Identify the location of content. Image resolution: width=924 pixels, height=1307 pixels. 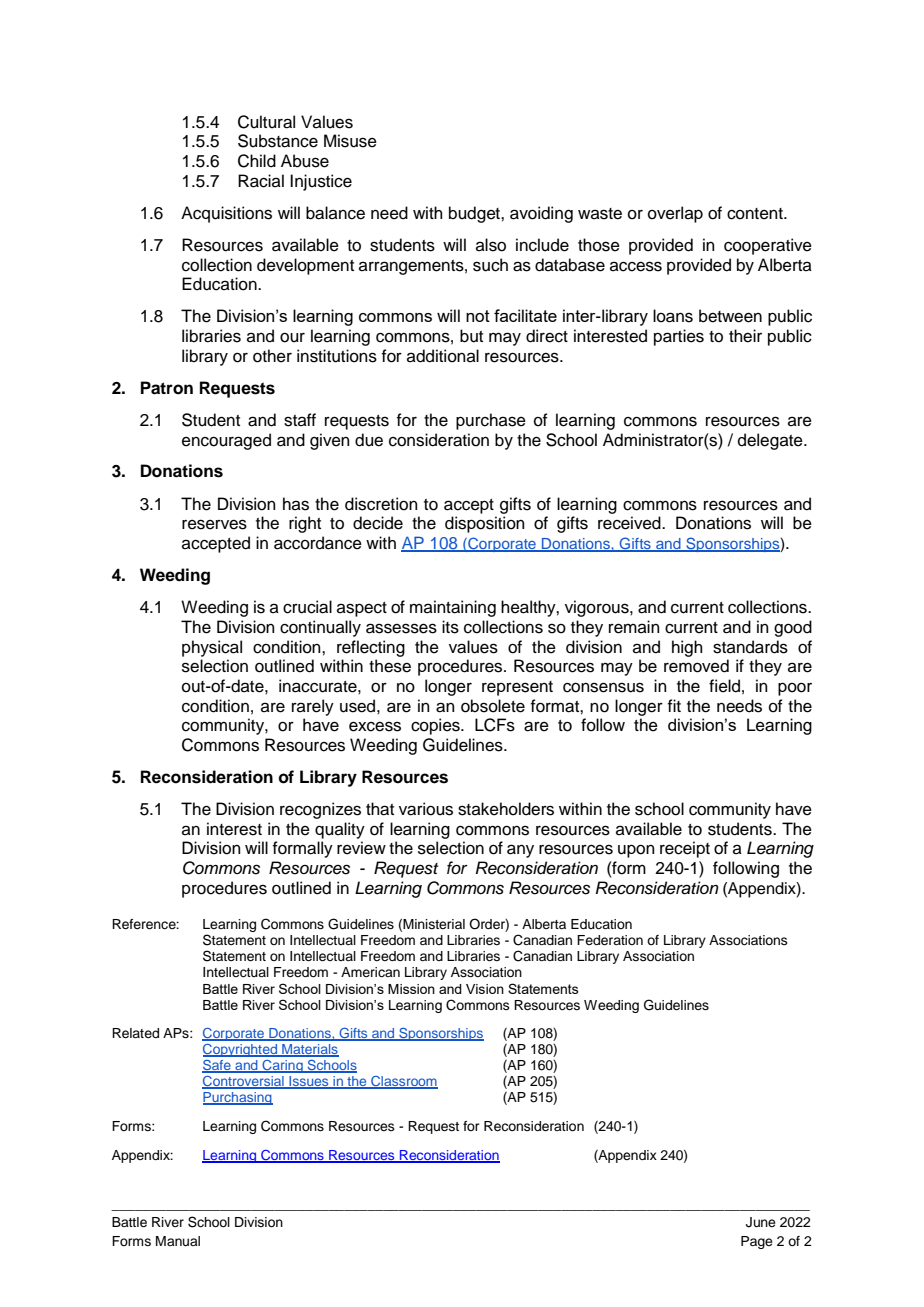
(756, 214).
